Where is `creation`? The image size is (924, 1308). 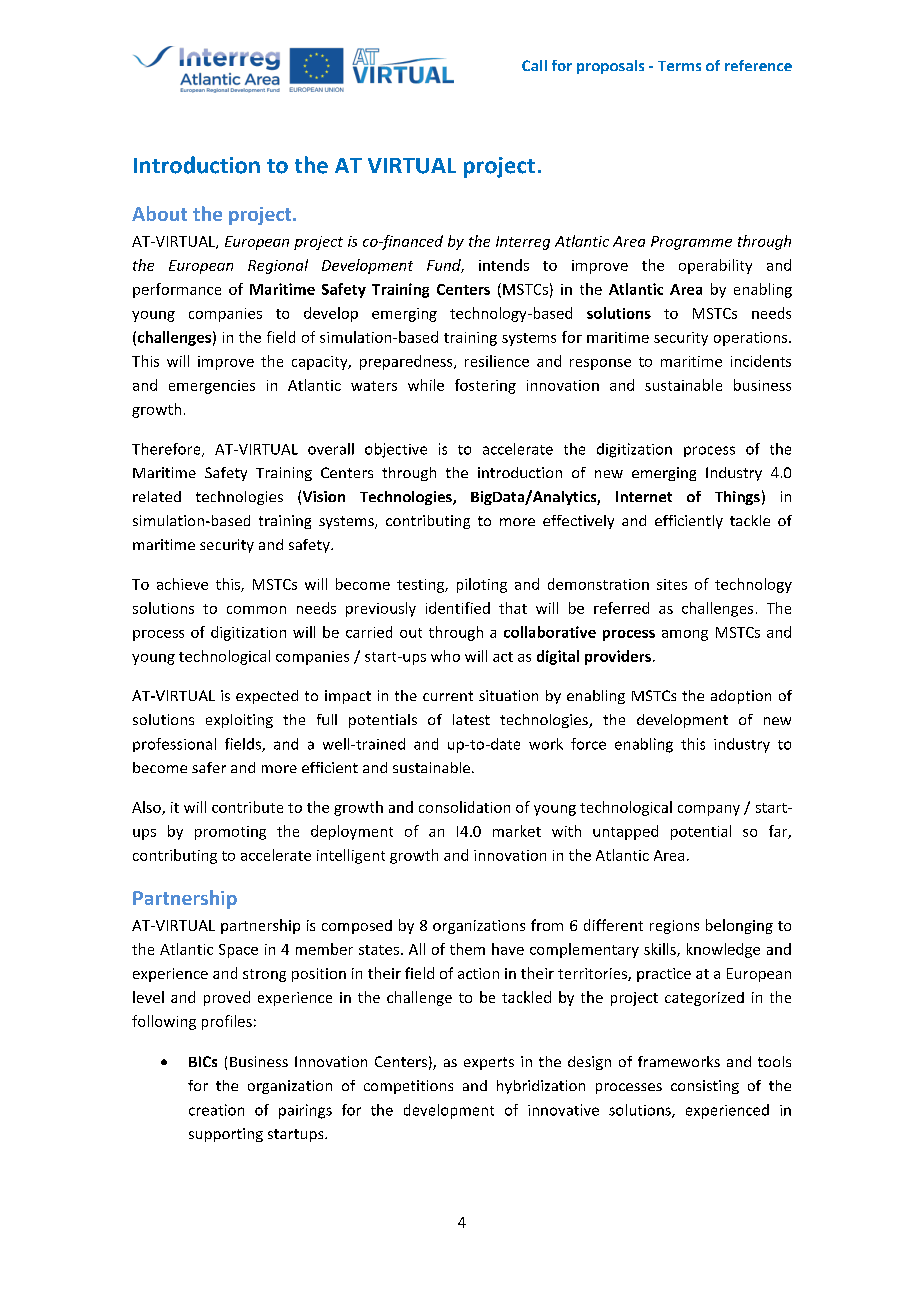 creation is located at coordinates (216, 1110).
